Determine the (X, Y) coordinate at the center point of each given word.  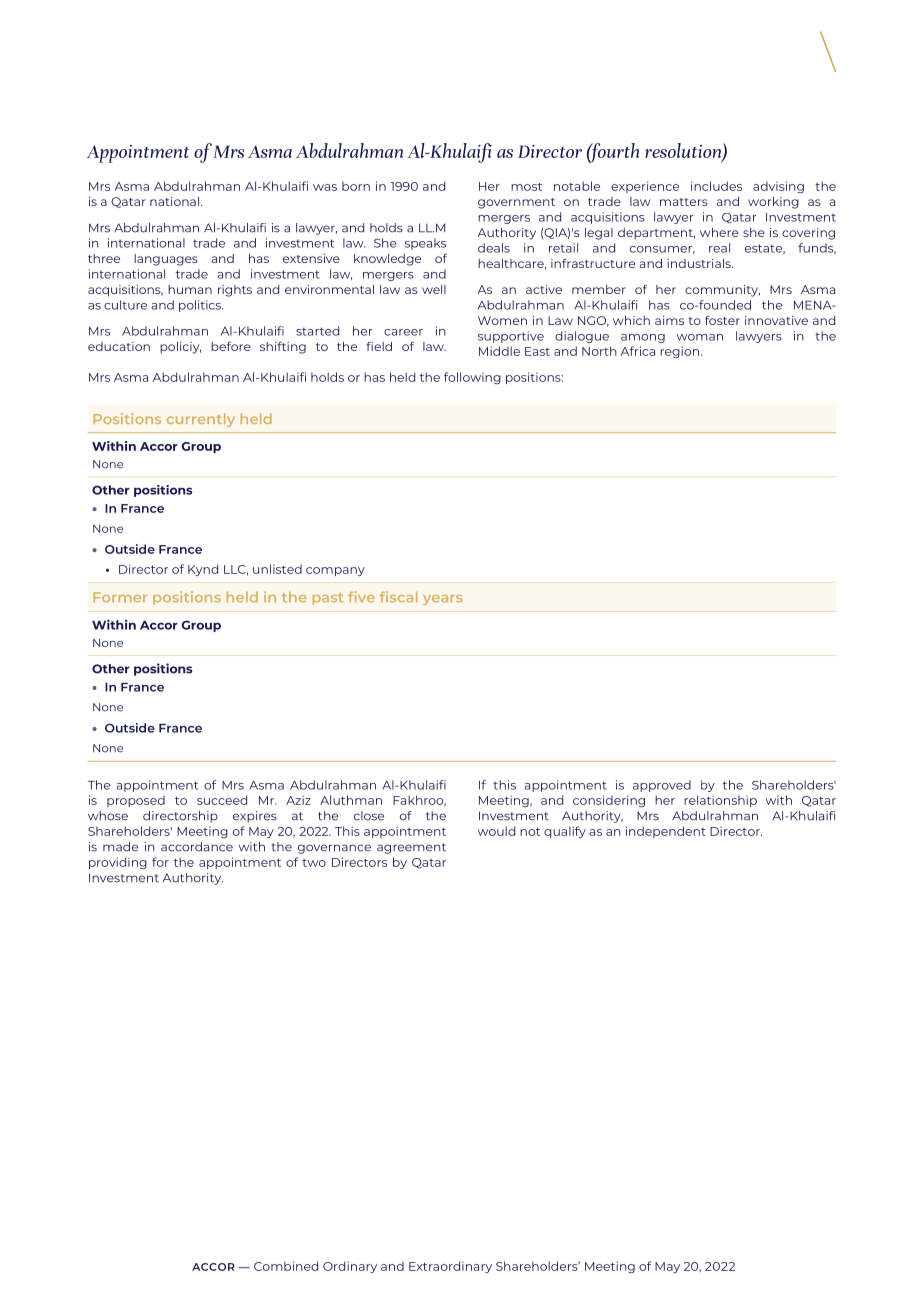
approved (662, 786)
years (443, 600)
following (472, 378)
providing (118, 863)
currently (201, 420)
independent (666, 832)
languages (166, 260)
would (496, 831)
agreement (411, 848)
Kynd (203, 570)
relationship (720, 801)
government (516, 203)
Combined (286, 1266)
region (679, 352)
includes (716, 186)
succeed (222, 800)
